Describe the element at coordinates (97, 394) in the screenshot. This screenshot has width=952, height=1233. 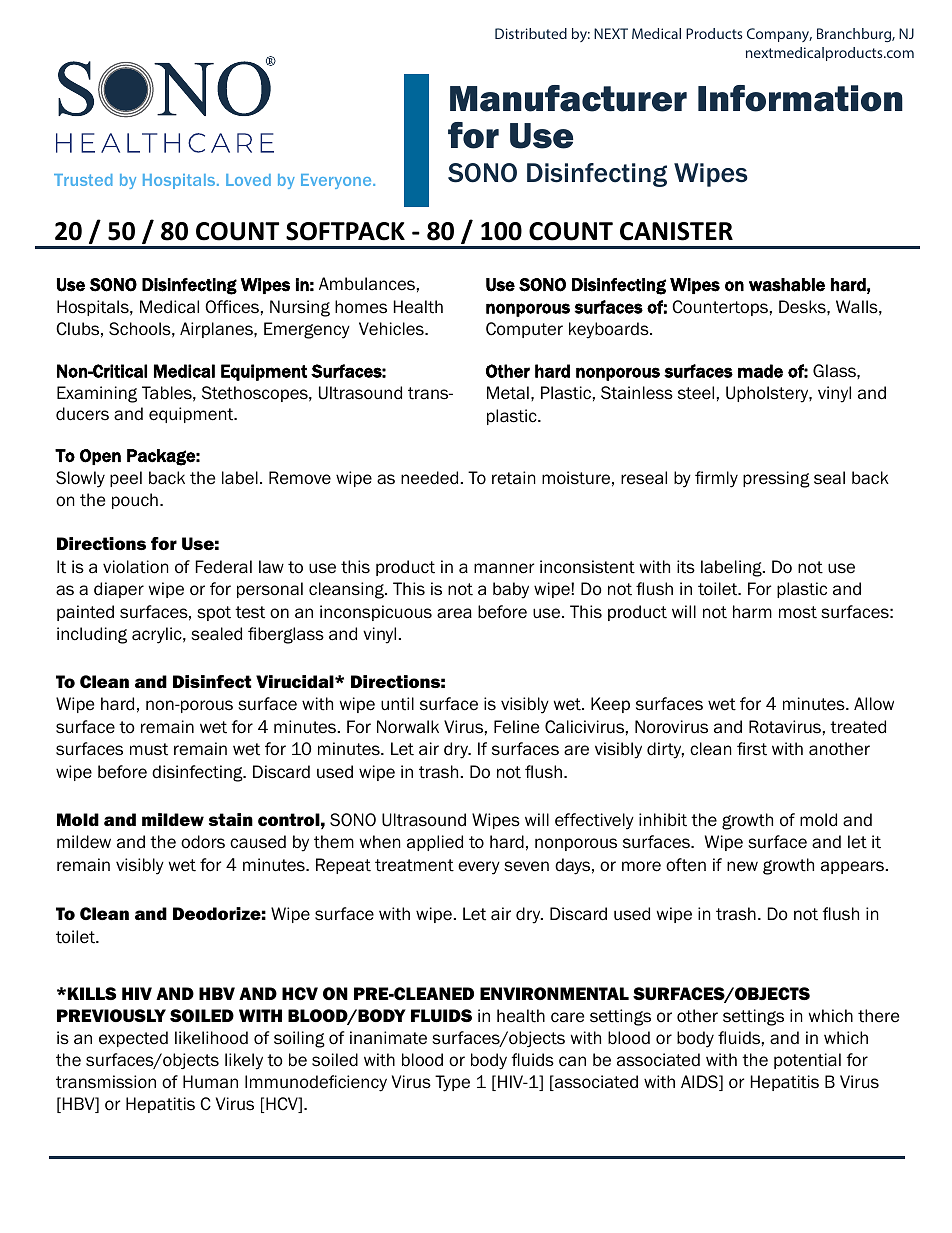
I see `Examining` at that location.
